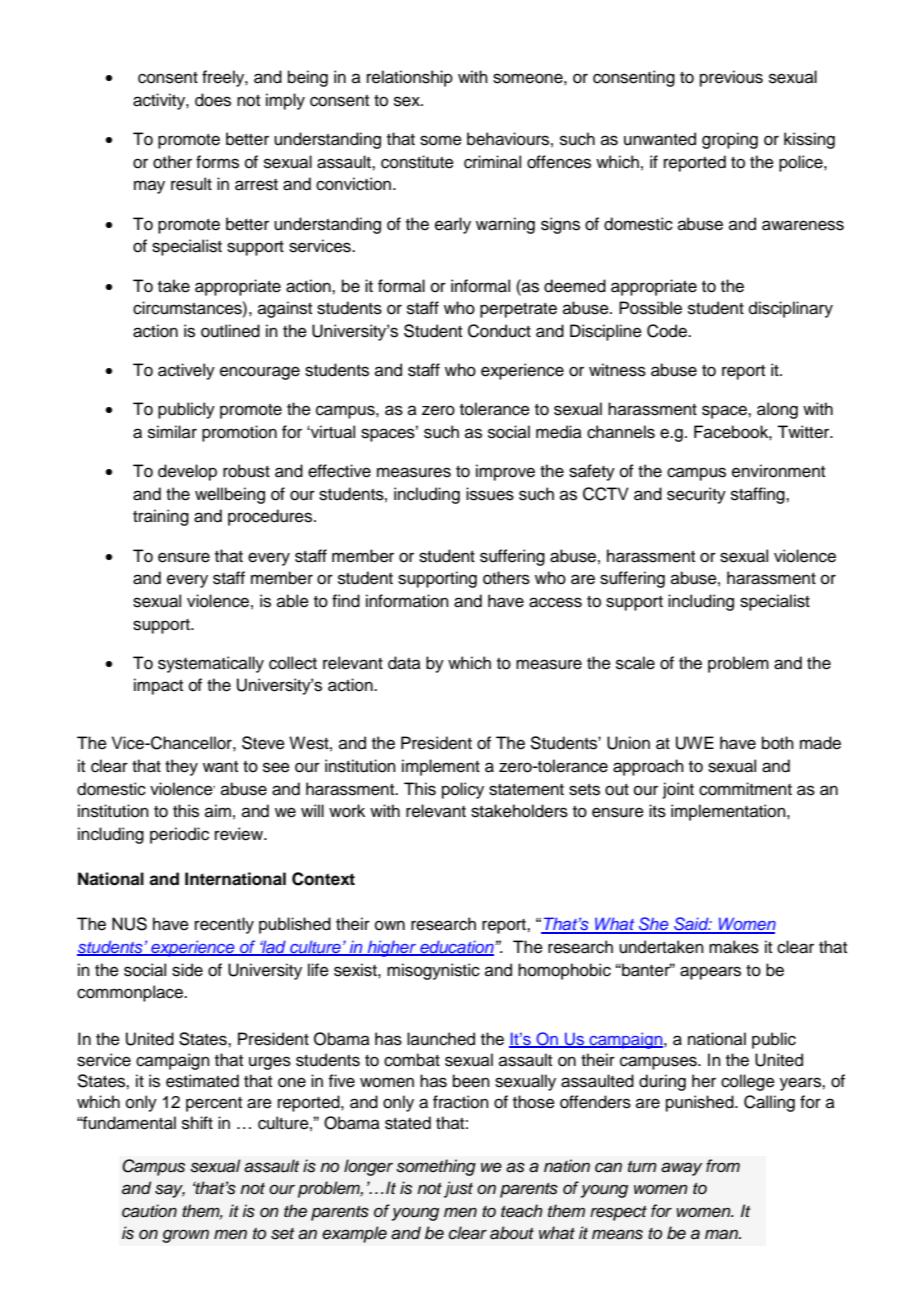 This page has height=1309, width=924. I want to click on commitment, so click(745, 789).
